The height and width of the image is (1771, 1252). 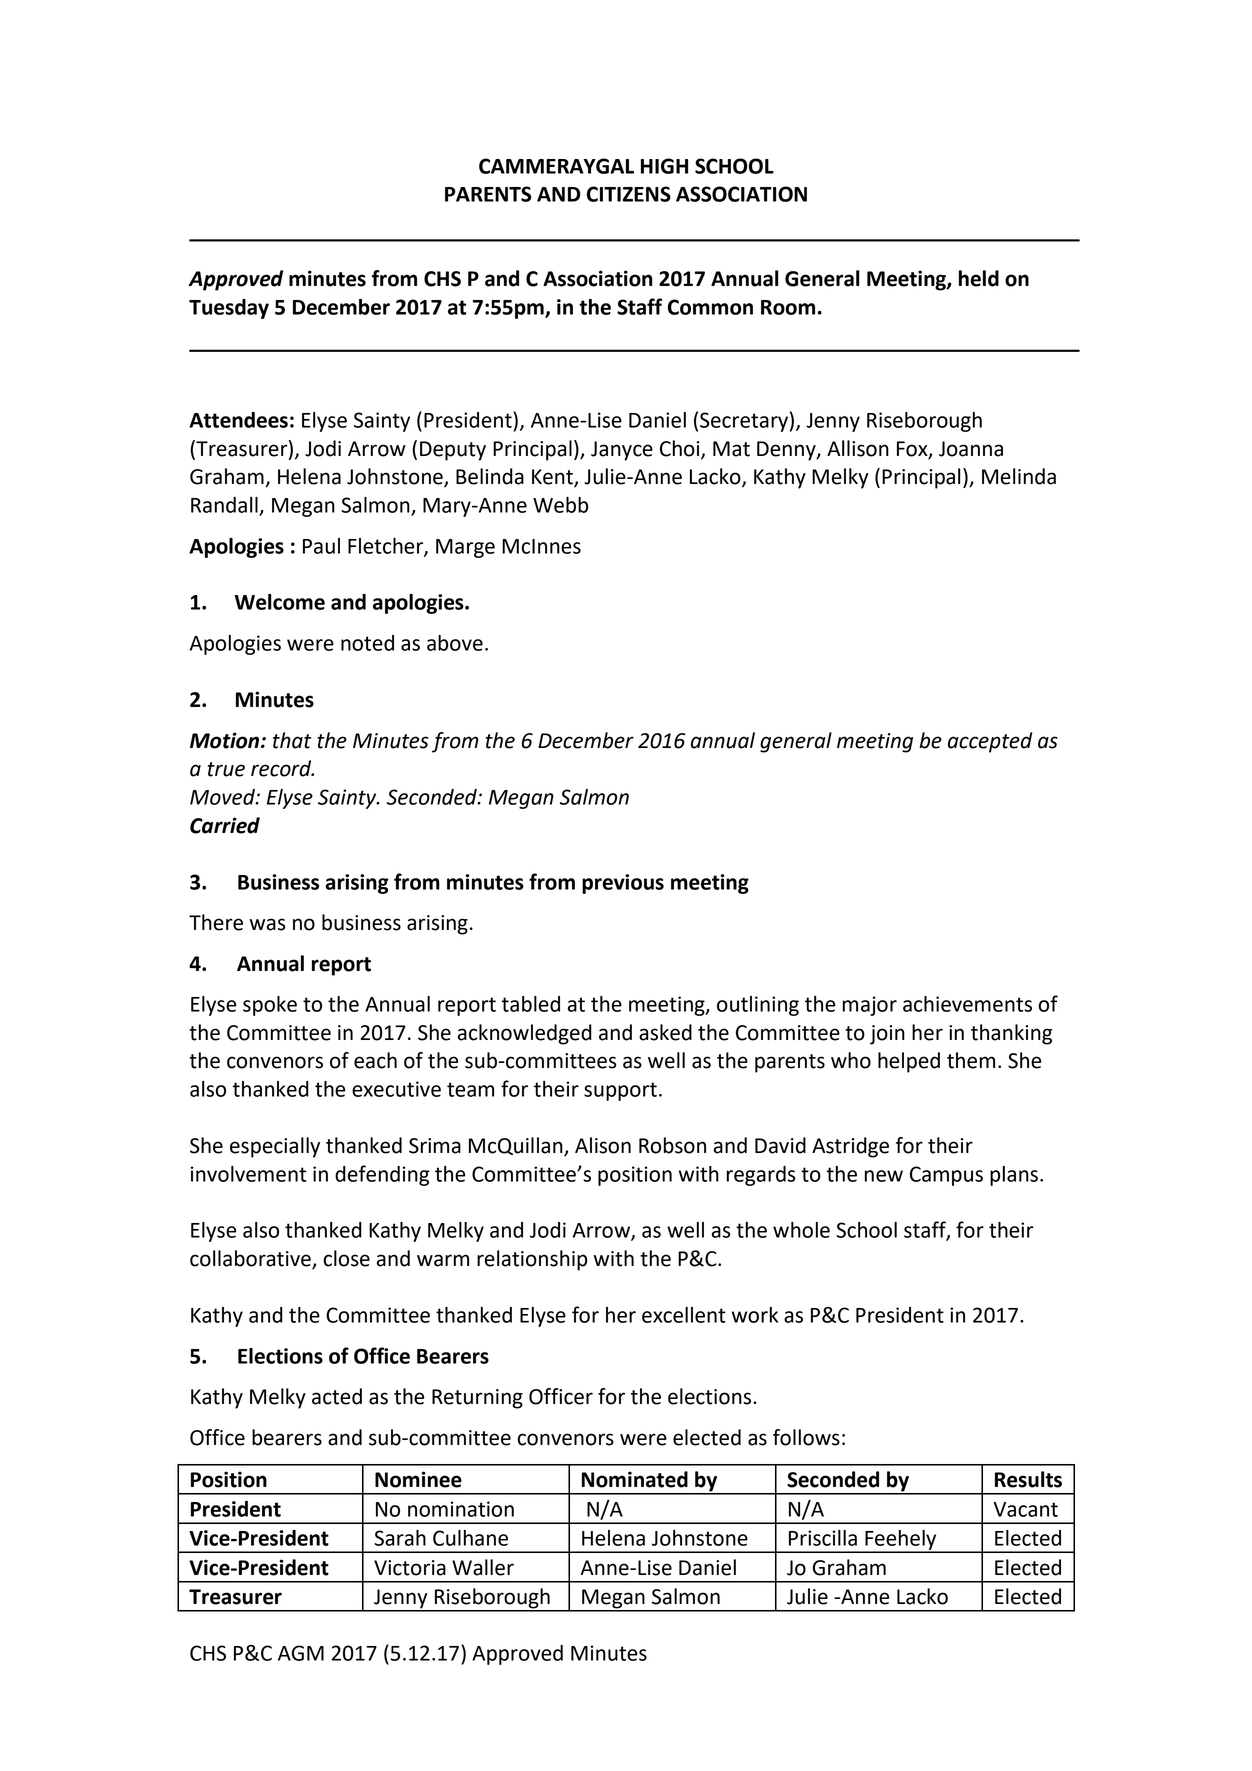 What do you see at coordinates (979, 278) in the image?
I see `held` at bounding box center [979, 278].
